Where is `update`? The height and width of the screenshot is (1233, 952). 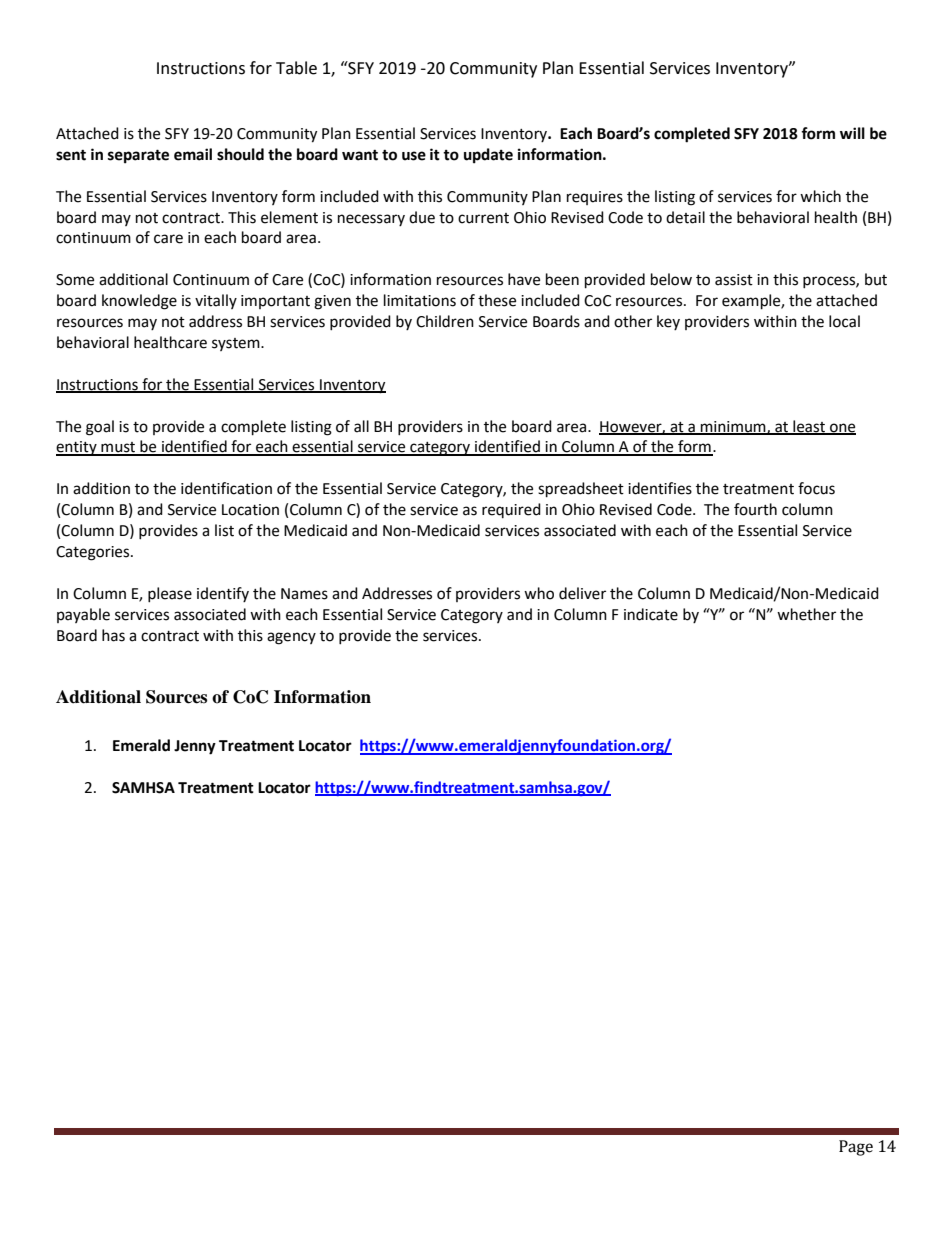
update is located at coordinates (488, 156).
